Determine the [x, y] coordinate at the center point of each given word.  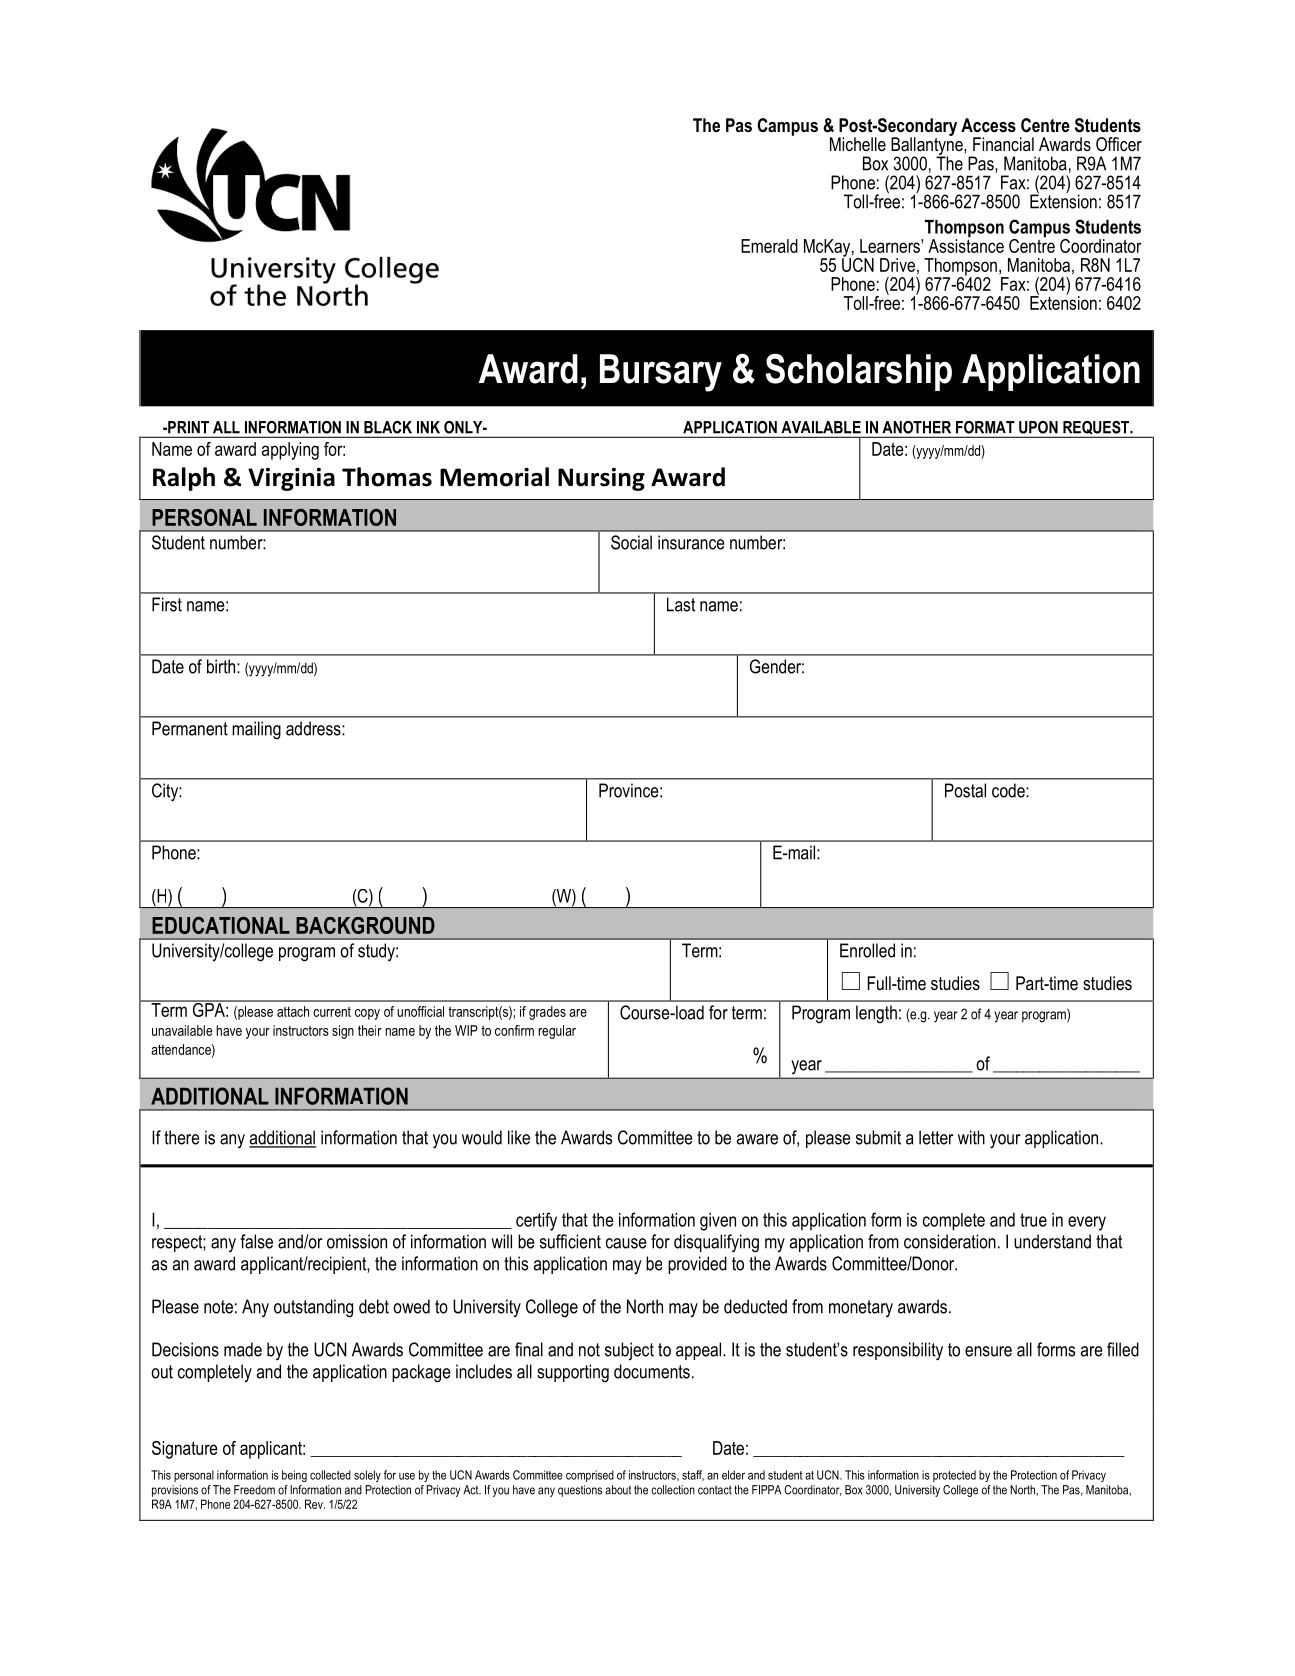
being [294, 1476]
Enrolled [867, 950]
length [876, 1014]
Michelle [858, 144]
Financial [1003, 144]
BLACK [388, 427]
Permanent [190, 728]
